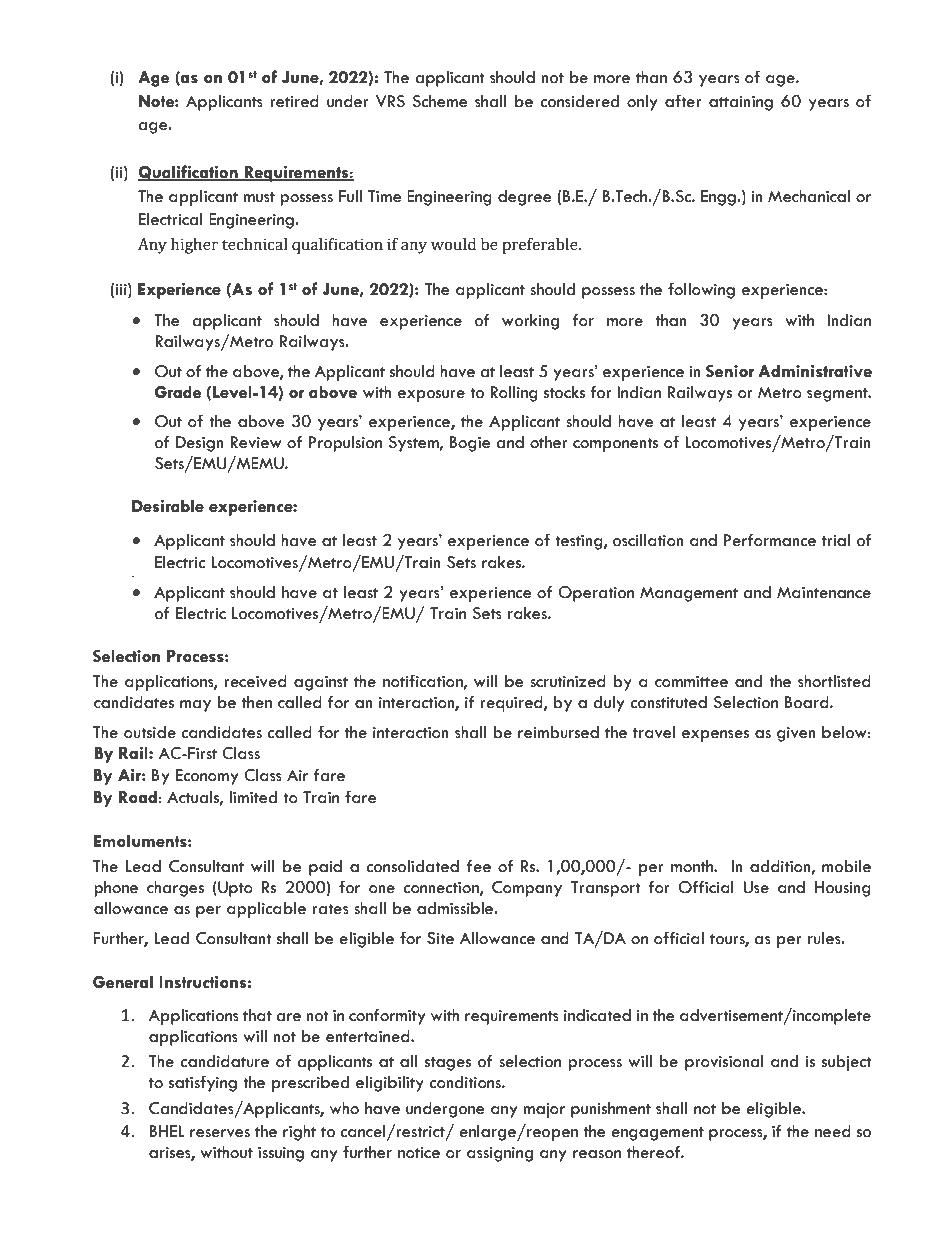 Image resolution: width=952 pixels, height=1233 pixels. I want to click on scrutinized, so click(568, 681).
